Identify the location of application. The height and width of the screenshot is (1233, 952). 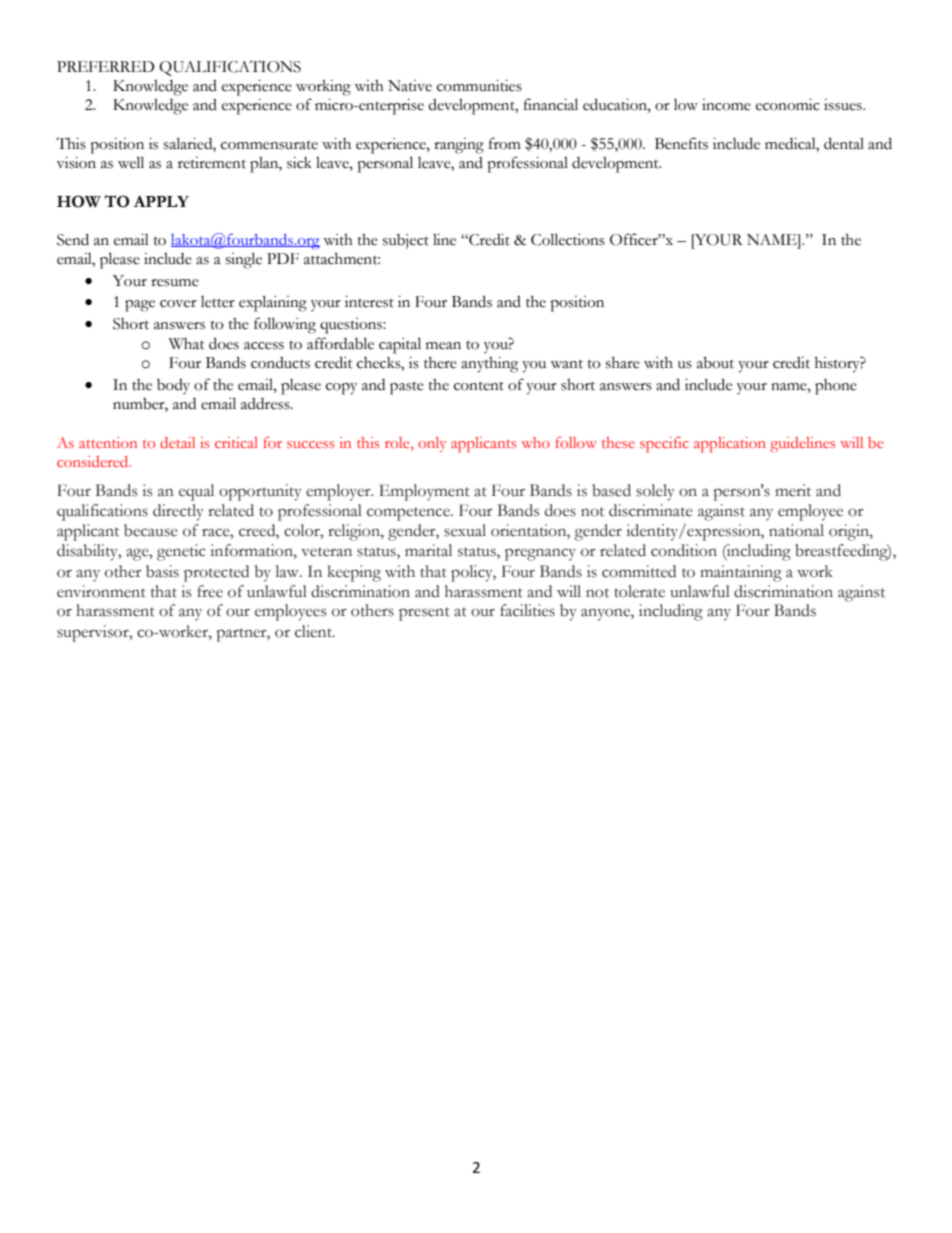
(730, 445).
